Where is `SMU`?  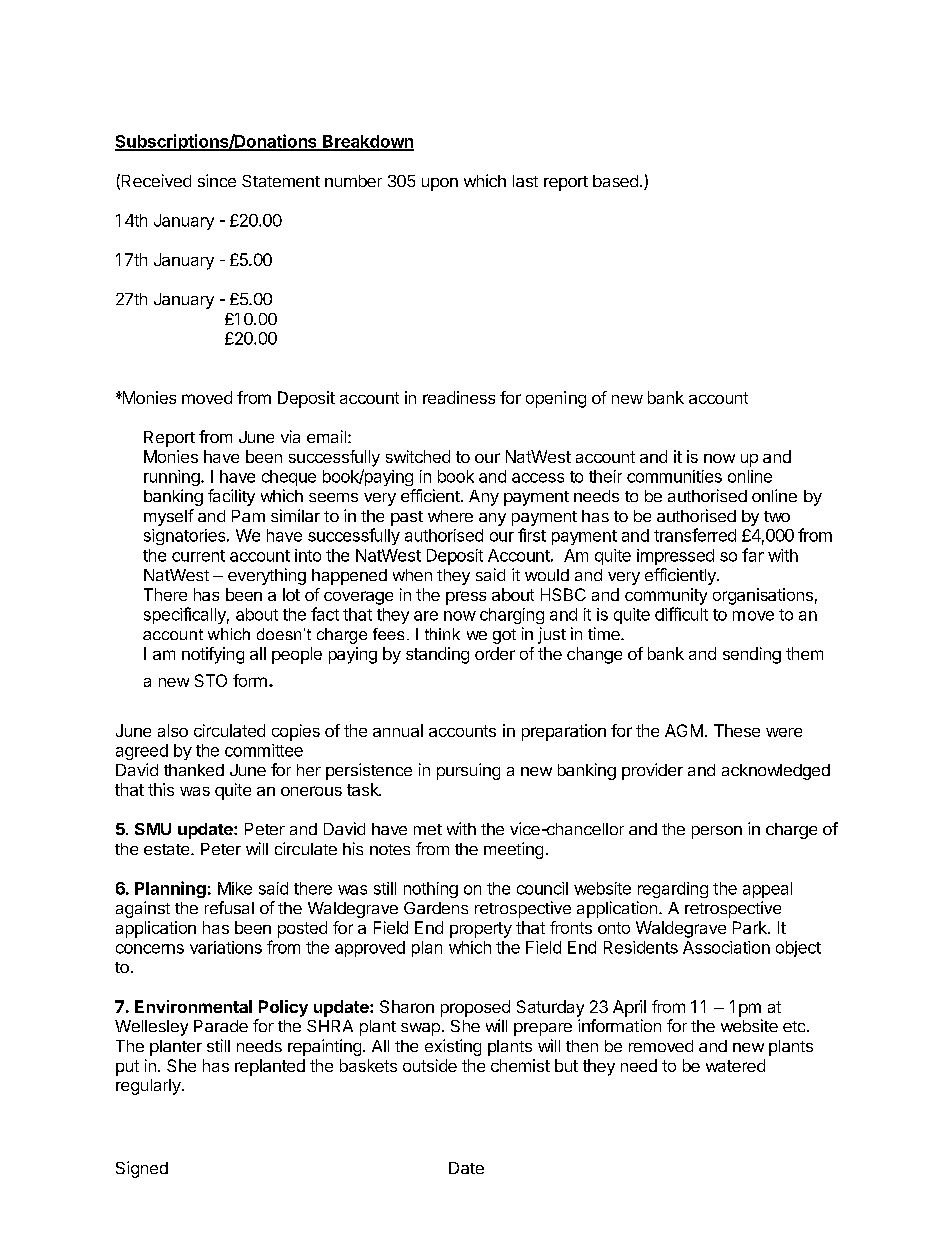
SMU is located at coordinates (153, 829).
